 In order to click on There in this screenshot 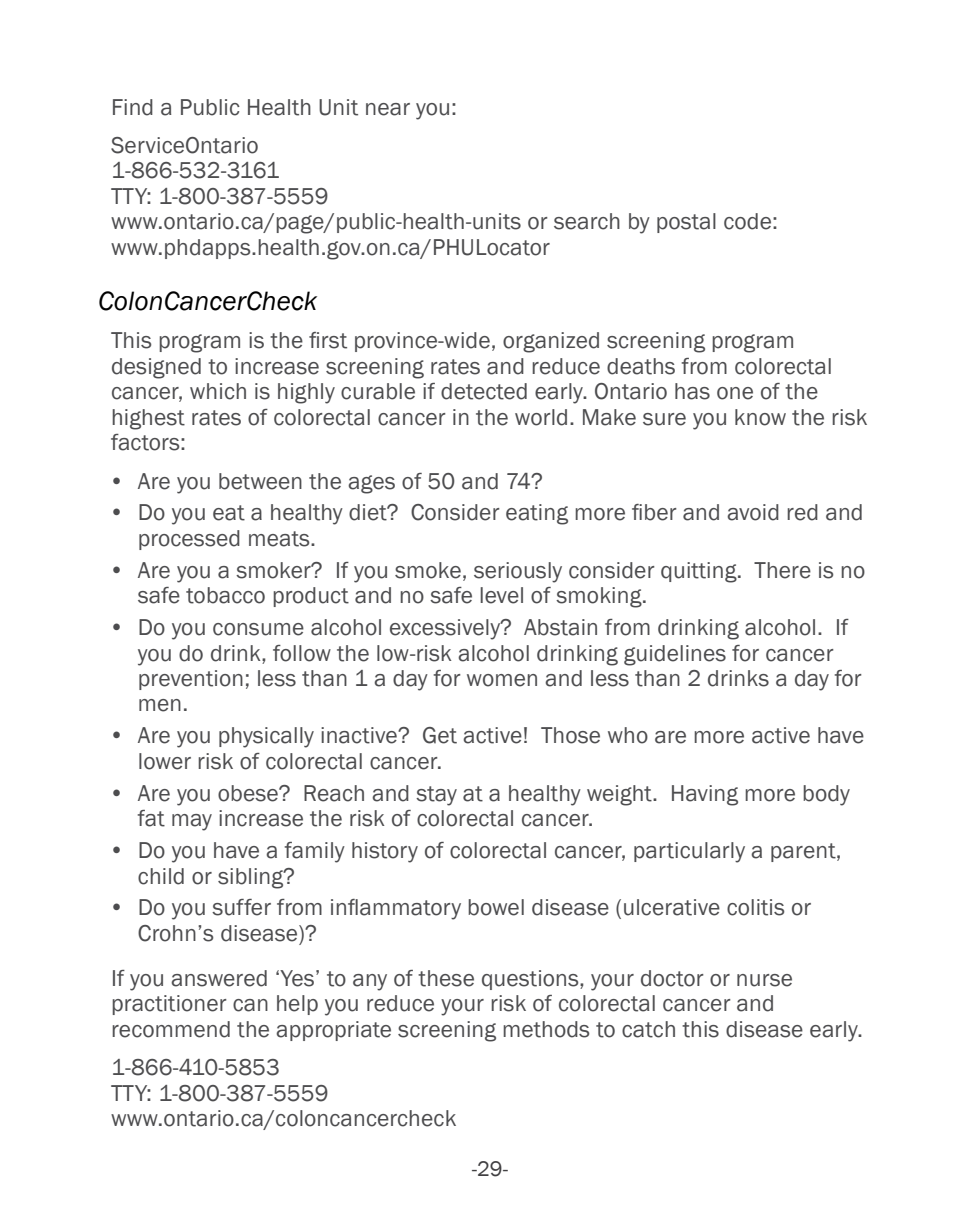, I will do `click(782, 570)`.
